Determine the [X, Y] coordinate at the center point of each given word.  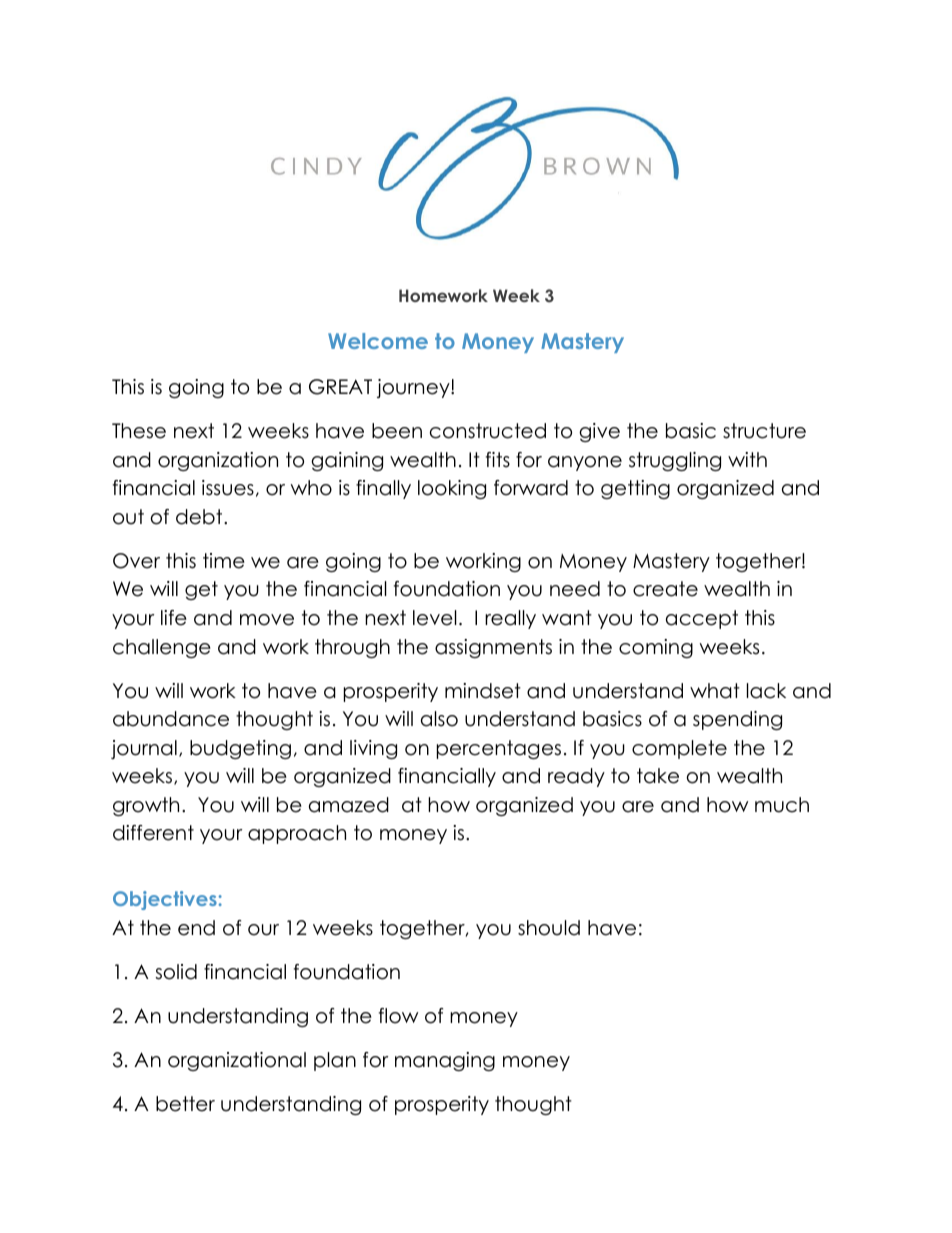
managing [445, 1061]
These [139, 431]
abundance [171, 719]
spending [737, 720]
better [185, 1104]
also [439, 719]
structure [764, 431]
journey [414, 388]
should [549, 928]
